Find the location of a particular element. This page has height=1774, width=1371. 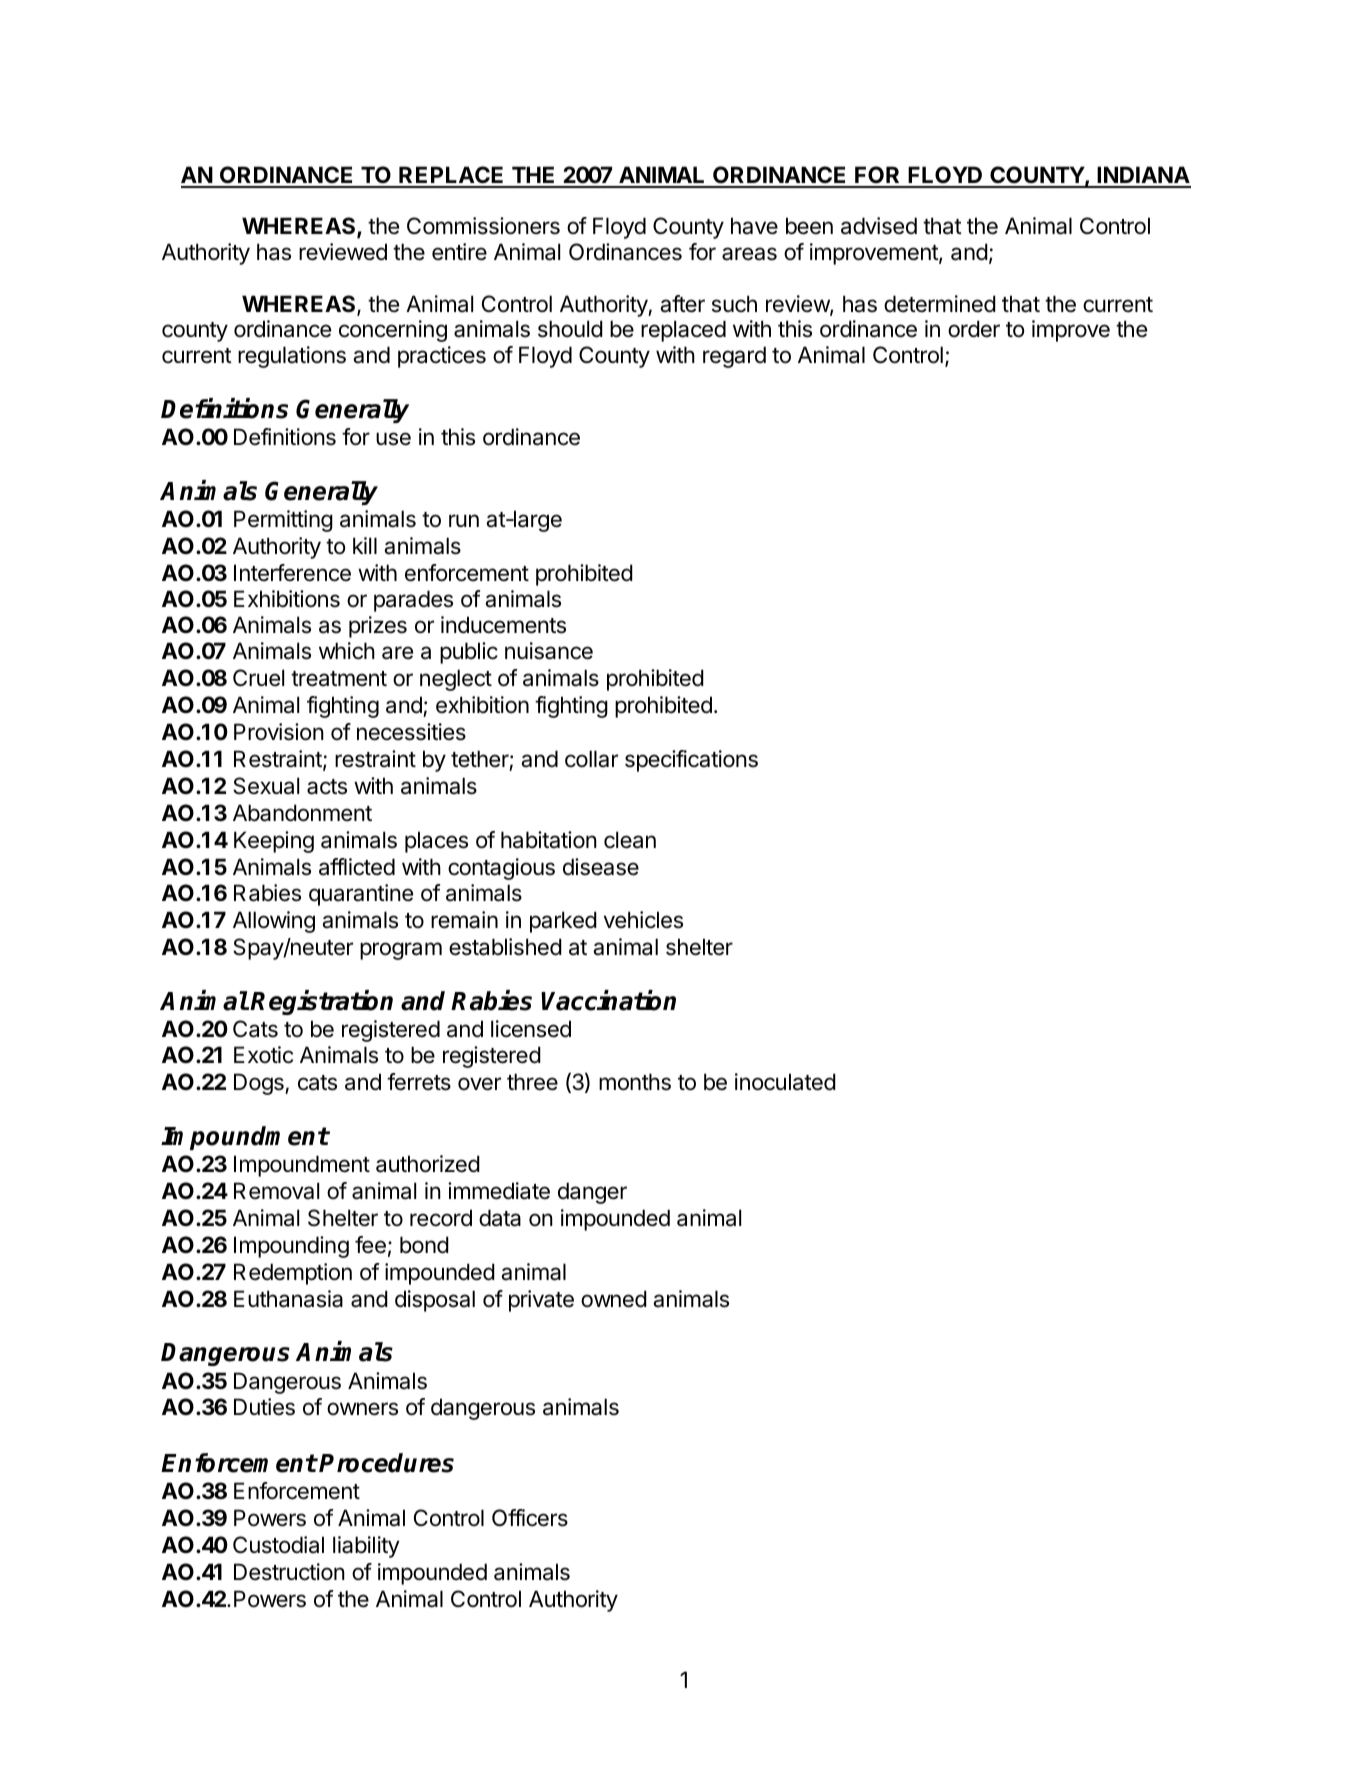

kill is located at coordinates (365, 545).
